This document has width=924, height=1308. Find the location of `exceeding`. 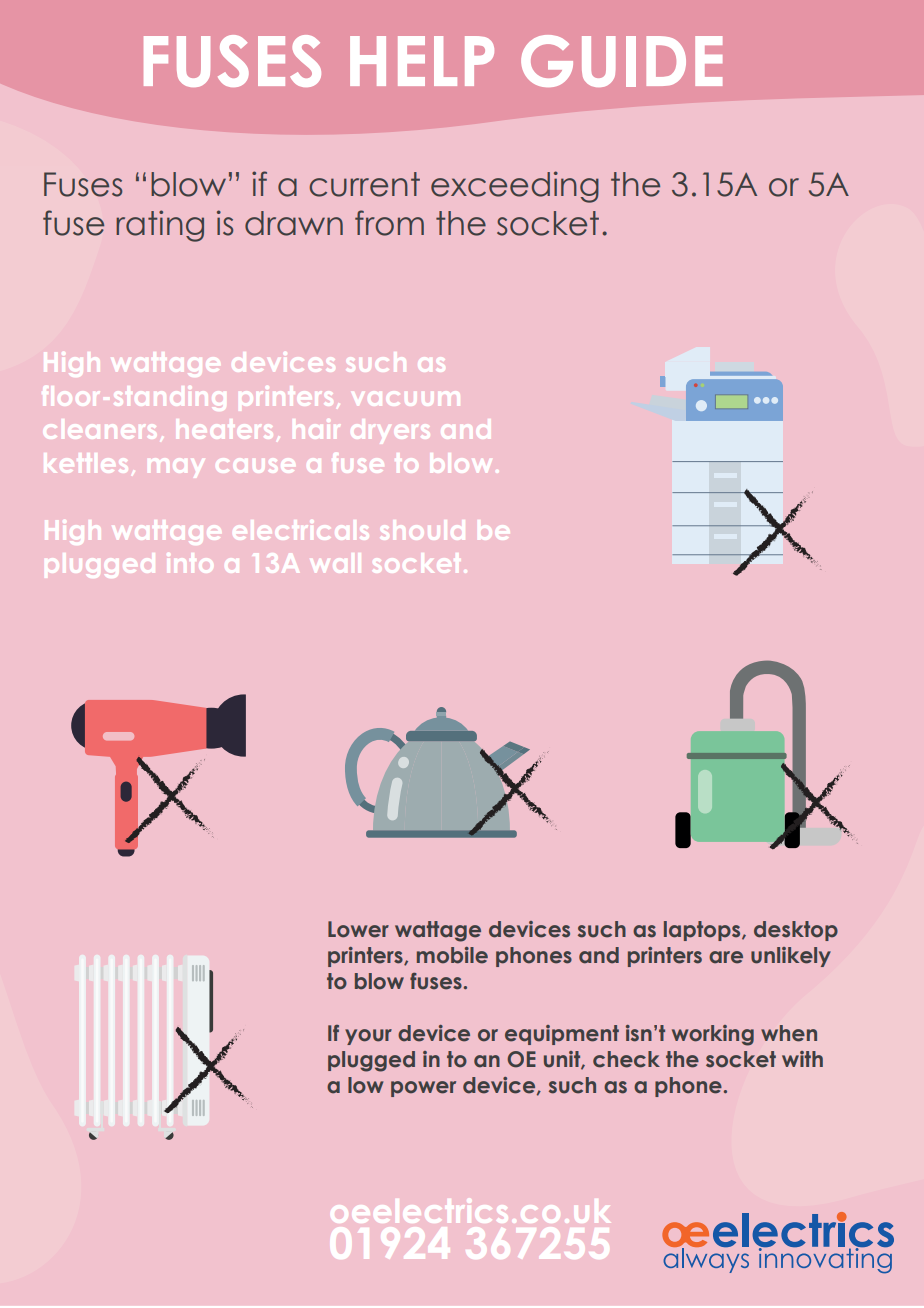

exceeding is located at coordinates (515, 187).
